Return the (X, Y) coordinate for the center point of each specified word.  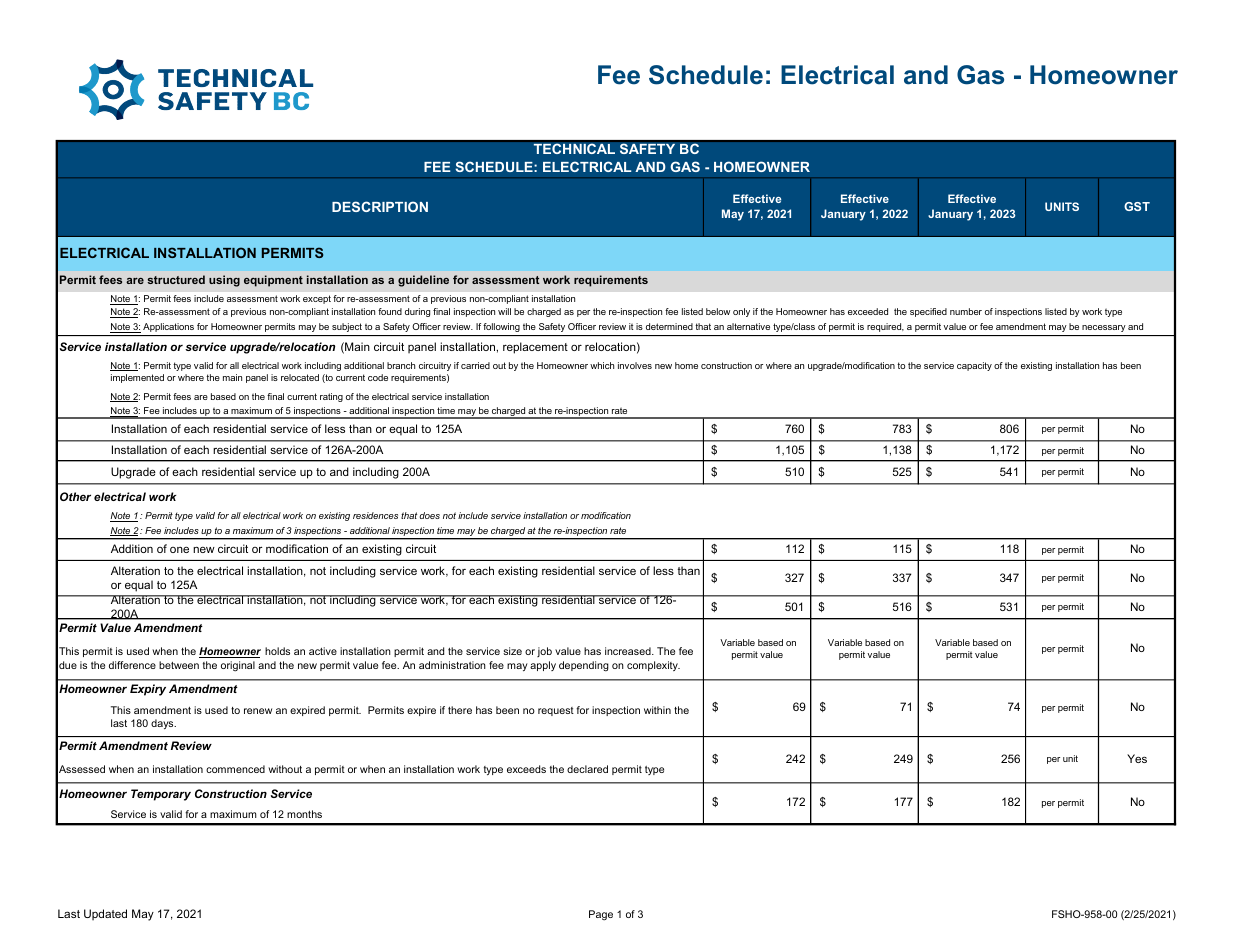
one (179, 549)
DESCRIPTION (380, 206)
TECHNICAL (574, 149)
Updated (105, 915)
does (429, 515)
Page (601, 915)
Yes (1137, 758)
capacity (974, 366)
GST (1137, 206)
